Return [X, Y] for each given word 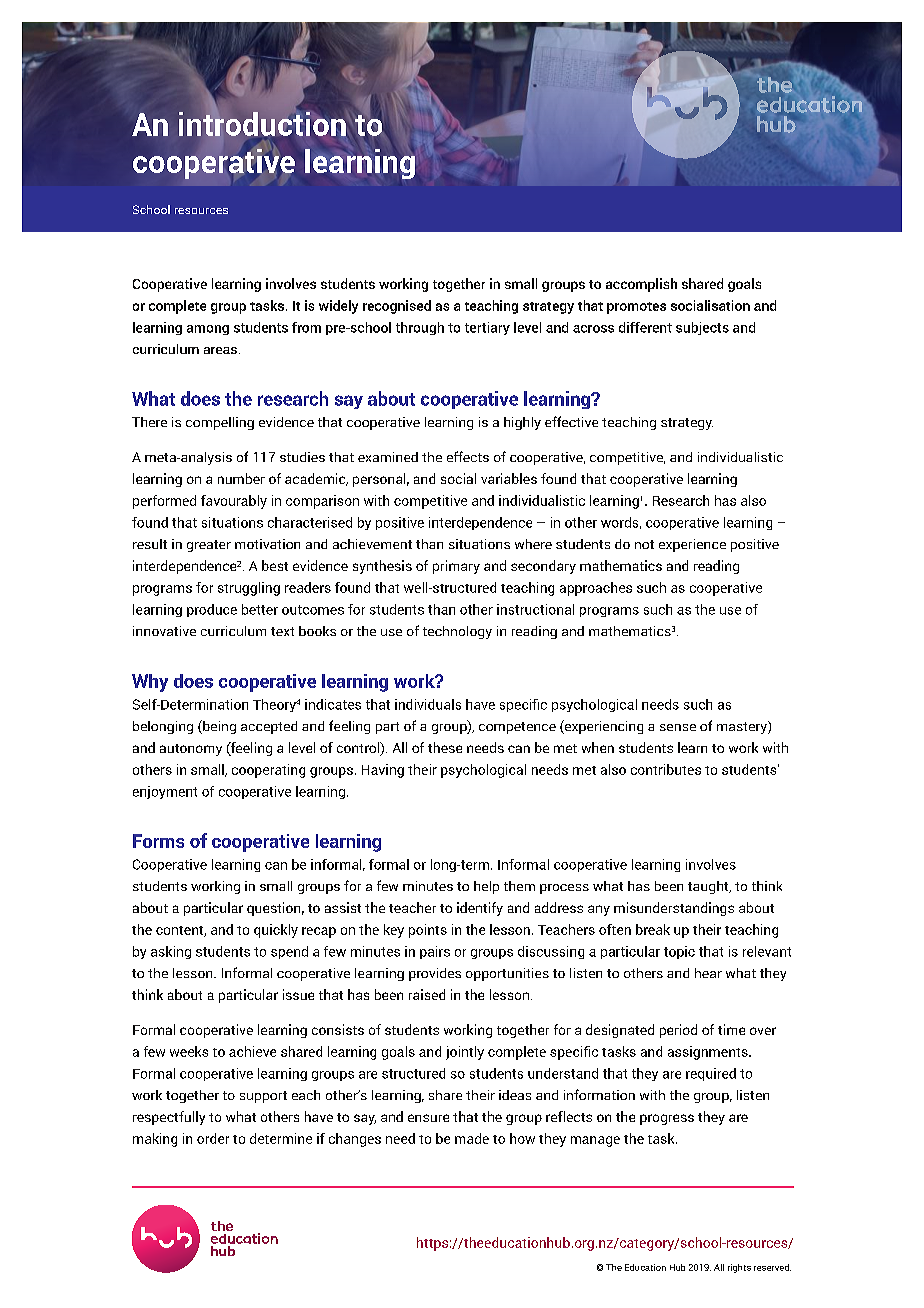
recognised [397, 307]
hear [708, 973]
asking [171, 952]
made [472, 1138]
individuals [428, 704]
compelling [220, 423]
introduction [262, 122]
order [213, 1138]
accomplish [641, 285]
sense [678, 727]
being [218, 727]
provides [435, 974]
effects [468, 456]
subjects [702, 328]
